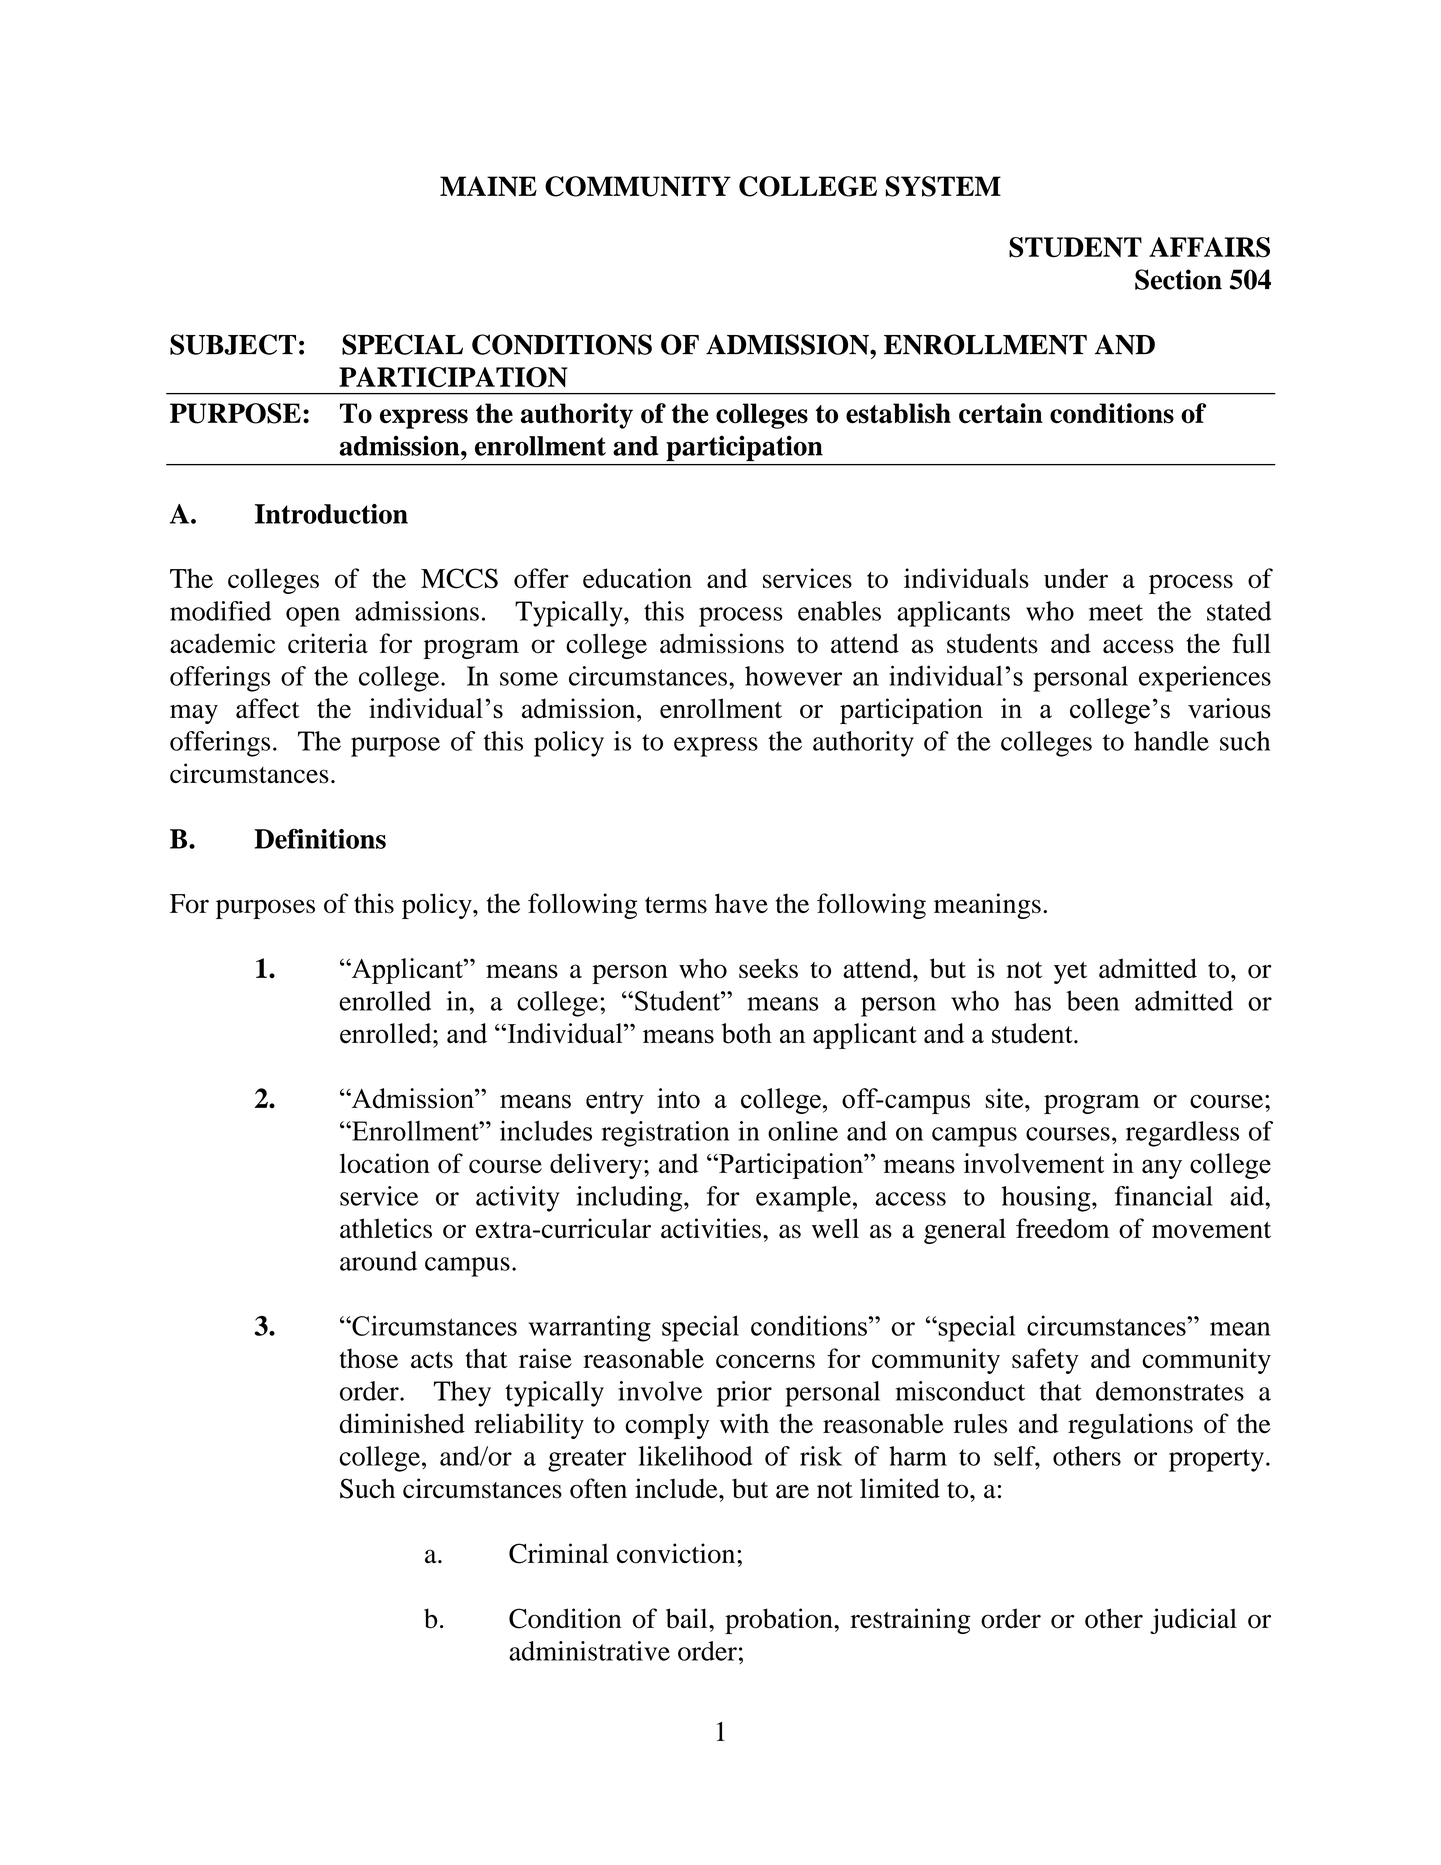 The width and height of the screenshot is (1441, 1865). Describe the element at coordinates (1209, 247) in the screenshot. I see `AFFAIRS` at that location.
